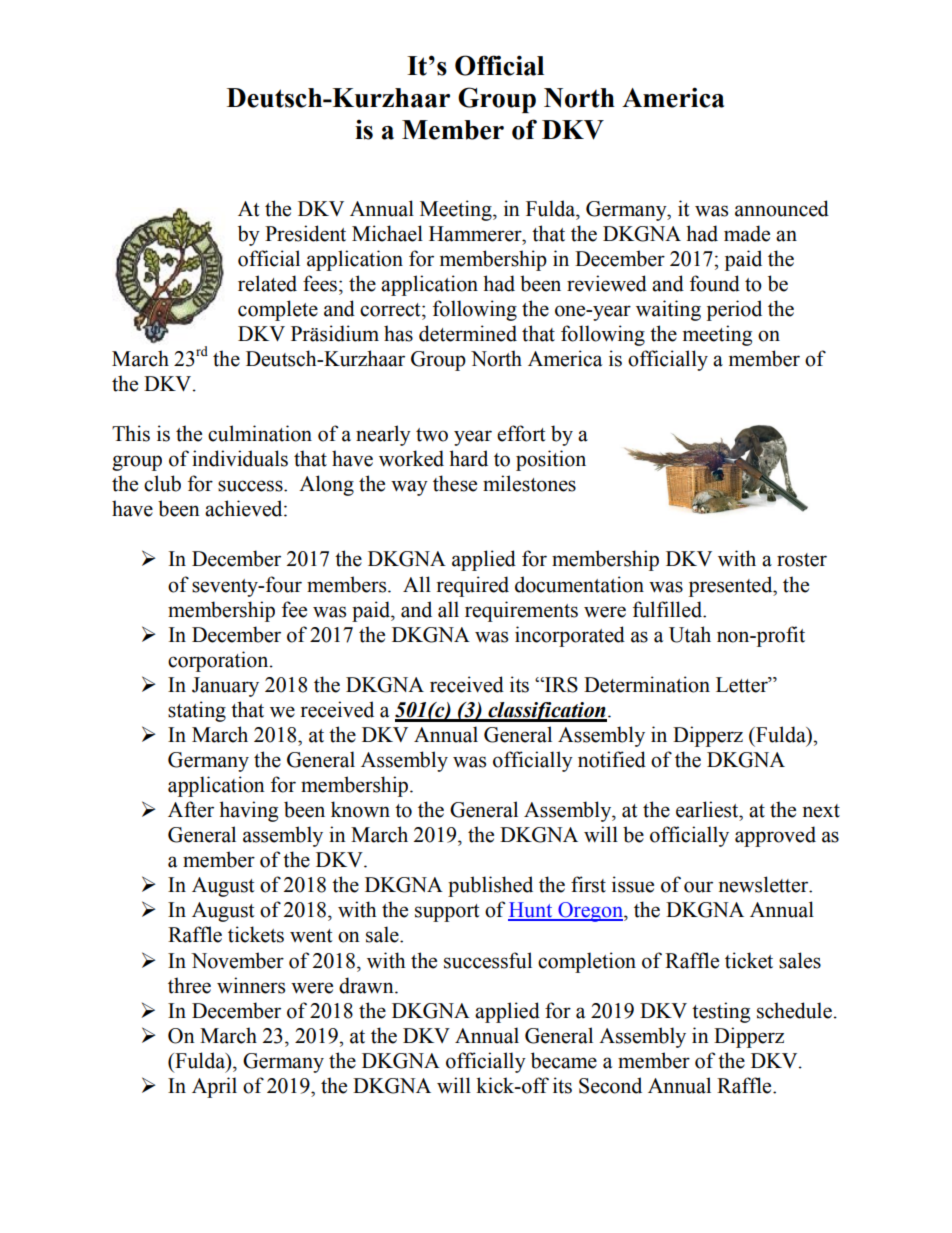  Describe the element at coordinates (387, 233) in the document. I see `Michael` at that location.
